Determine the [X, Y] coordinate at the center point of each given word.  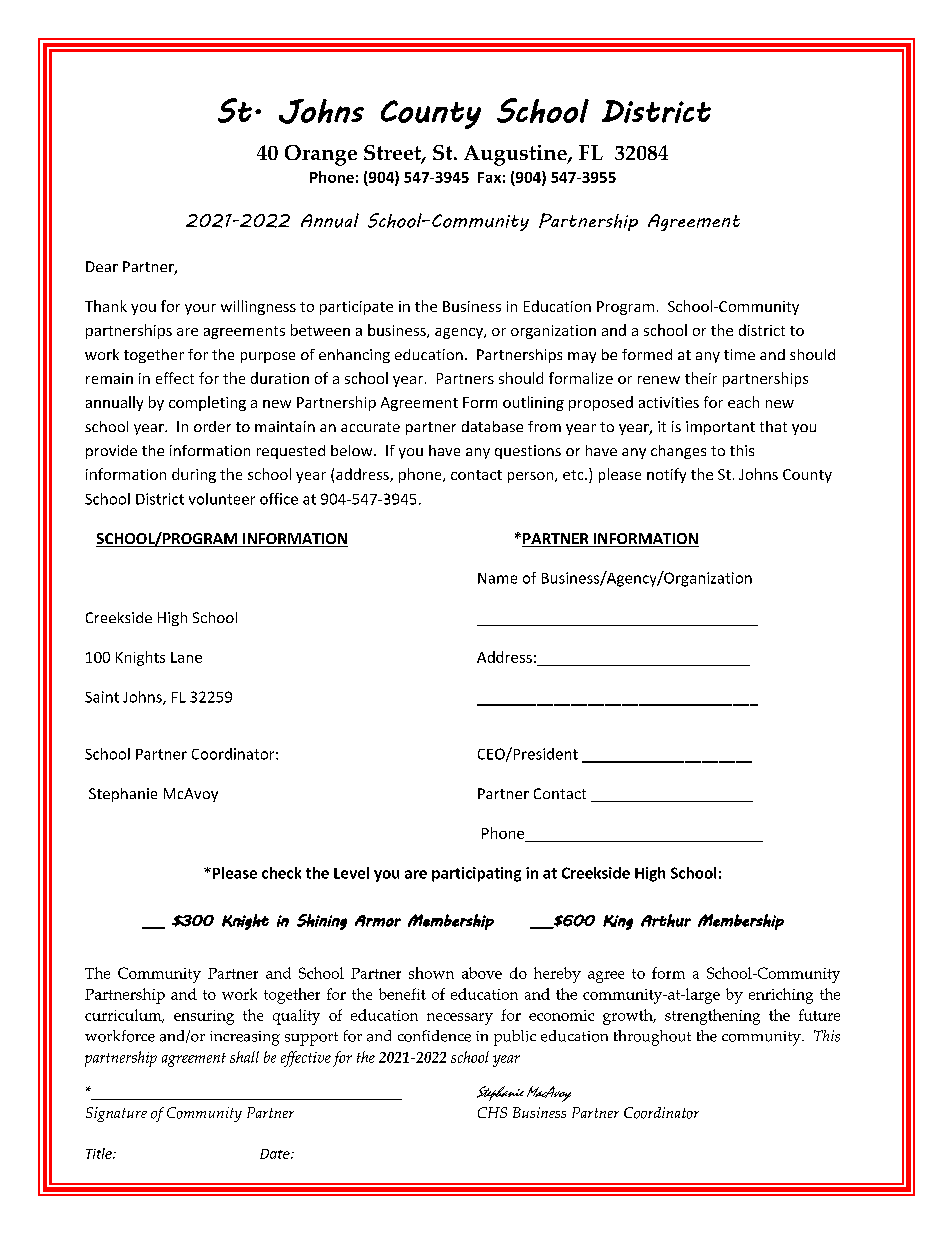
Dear [102, 266]
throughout [652, 1038]
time [739, 354]
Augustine [516, 155]
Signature [116, 1114]
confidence [434, 1036]
